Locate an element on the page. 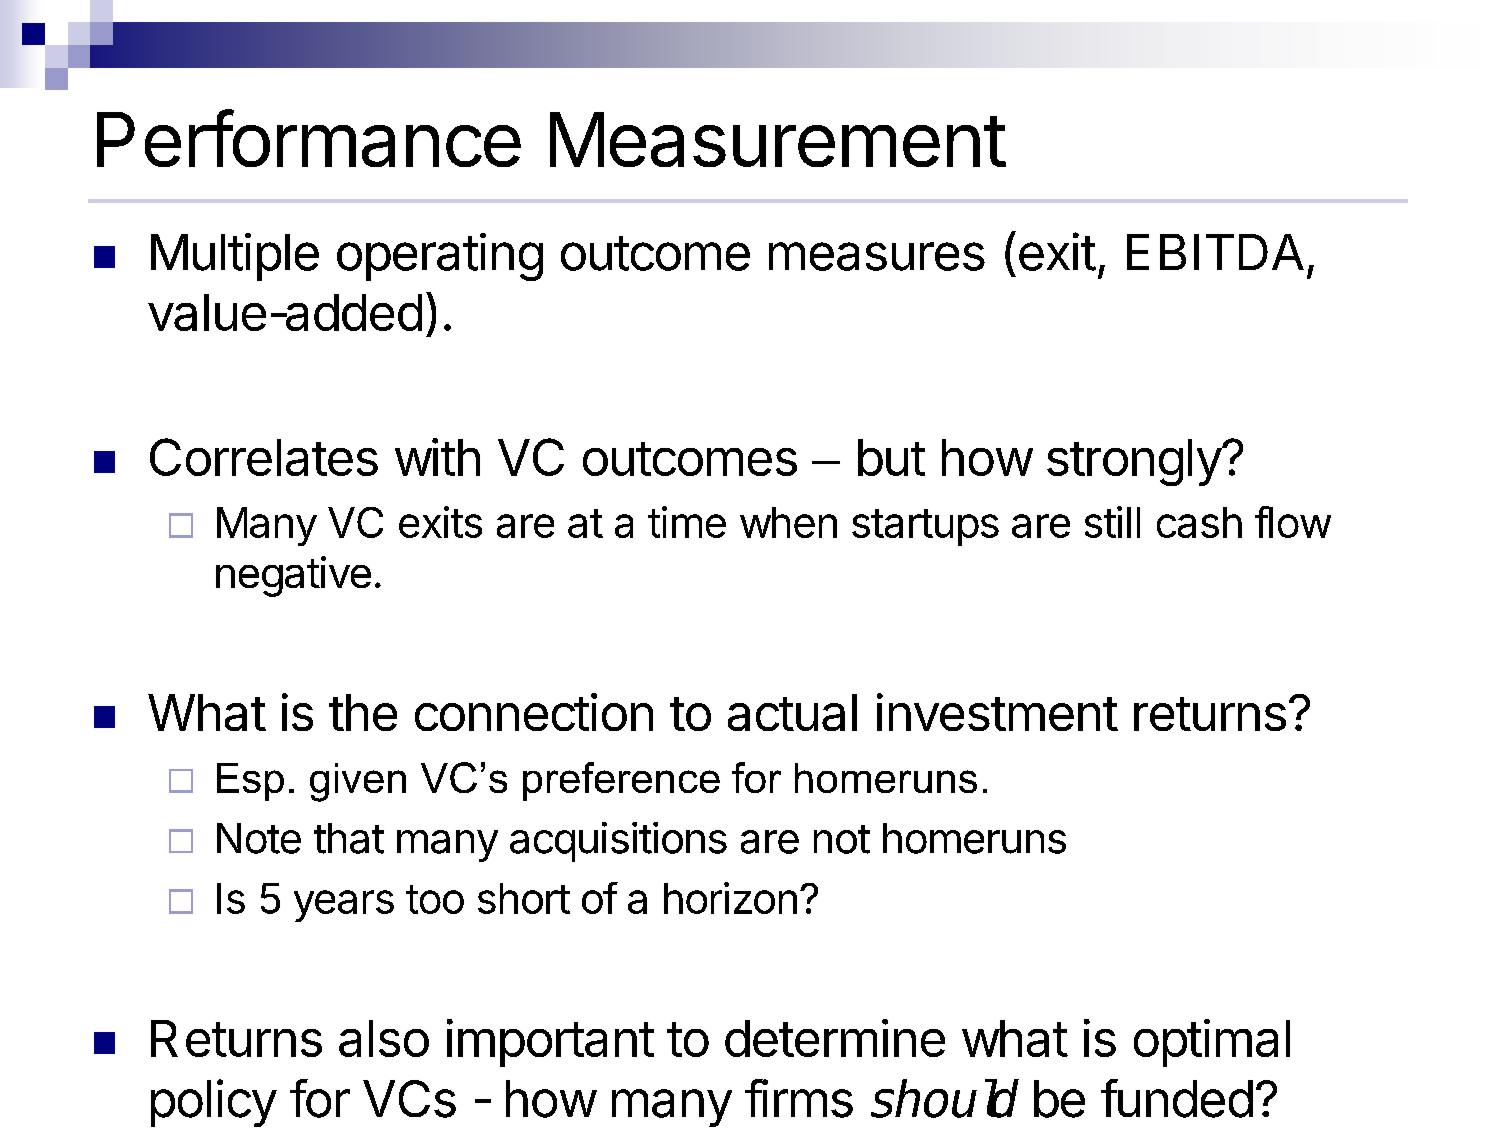 The image size is (1508, 1131). cash is located at coordinates (1199, 522).
